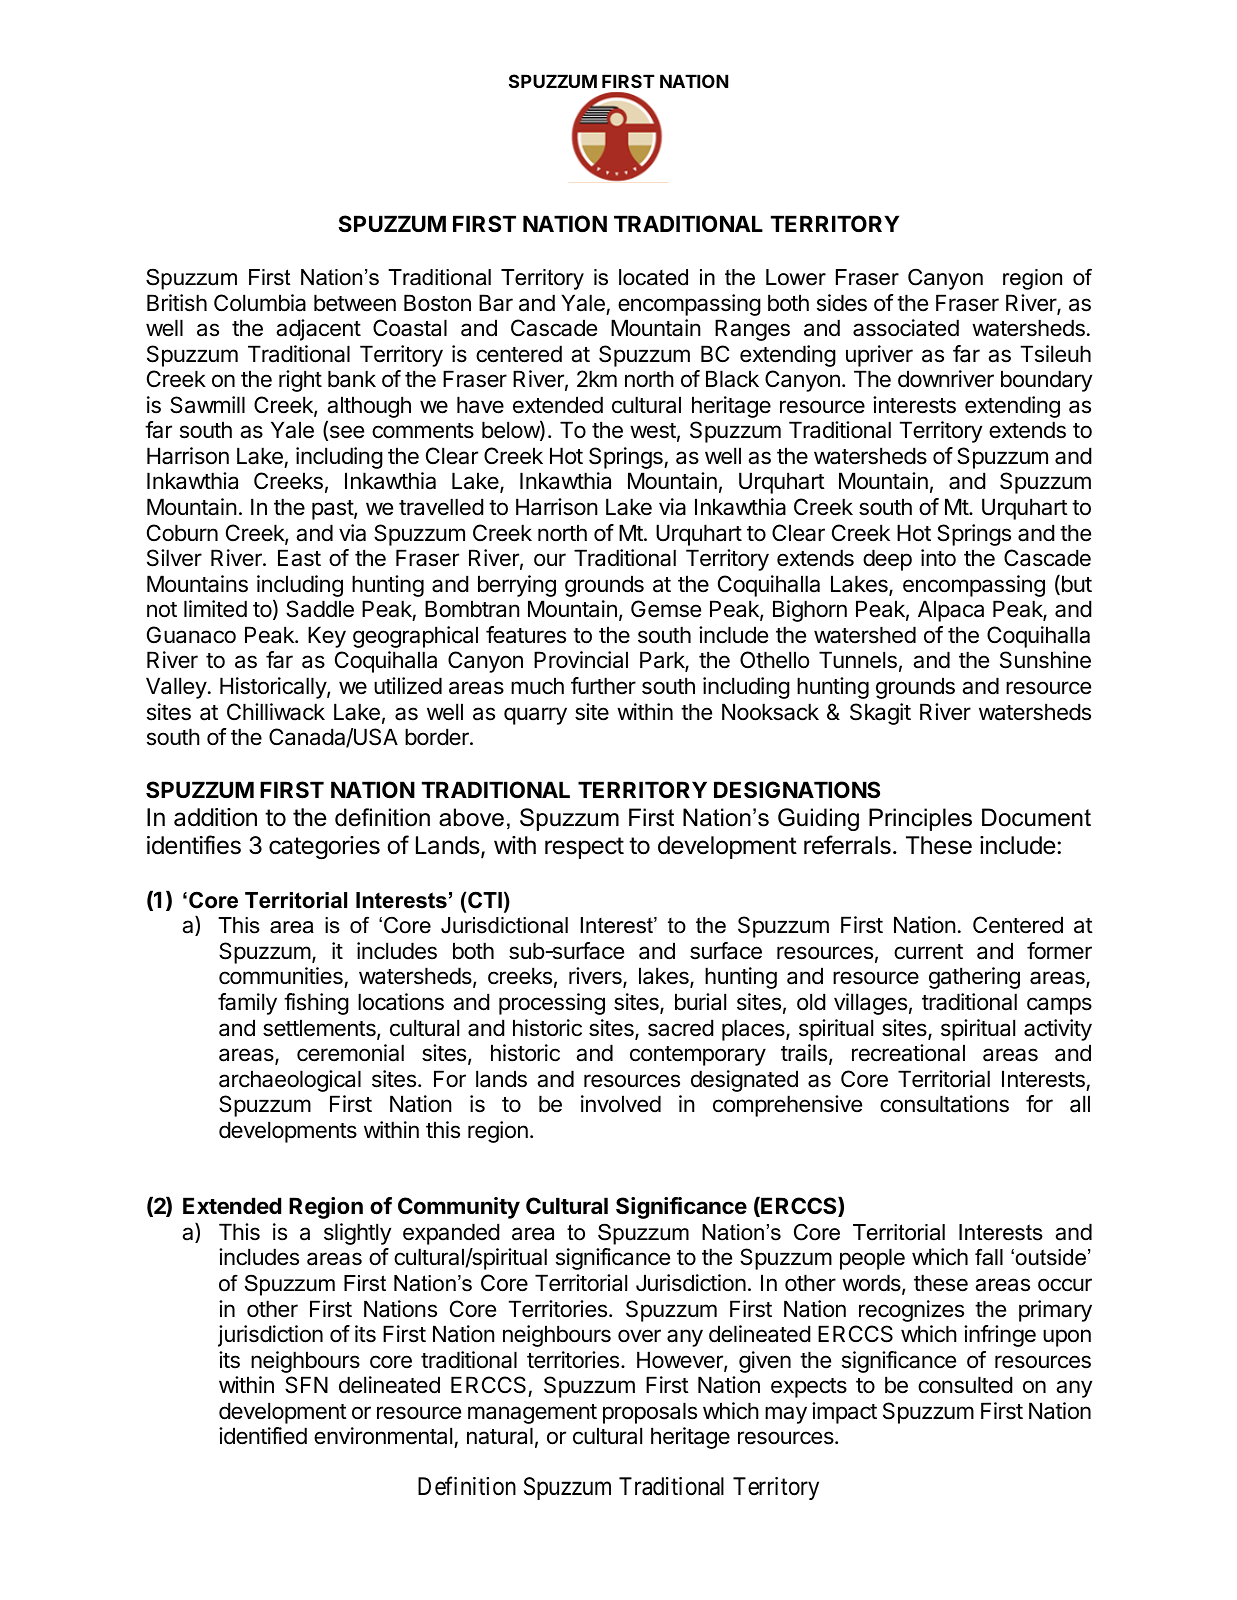 Image resolution: width=1237 pixels, height=1600 pixels. What do you see at coordinates (965, 1385) in the page?
I see `consulted` at bounding box center [965, 1385].
